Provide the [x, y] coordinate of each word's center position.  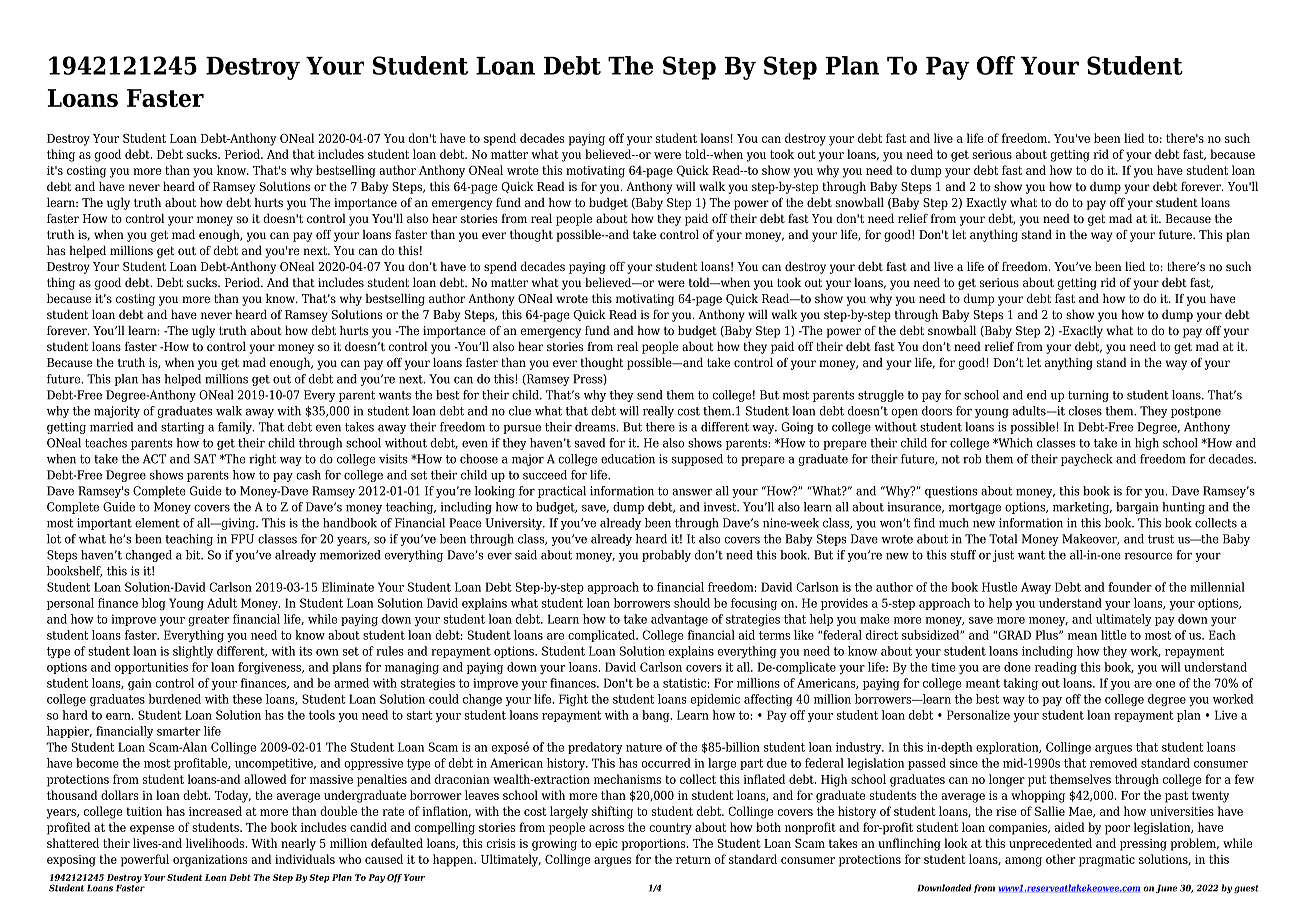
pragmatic [1107, 861]
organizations [210, 861]
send [650, 395]
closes [1085, 411]
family [236, 428]
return [693, 859]
